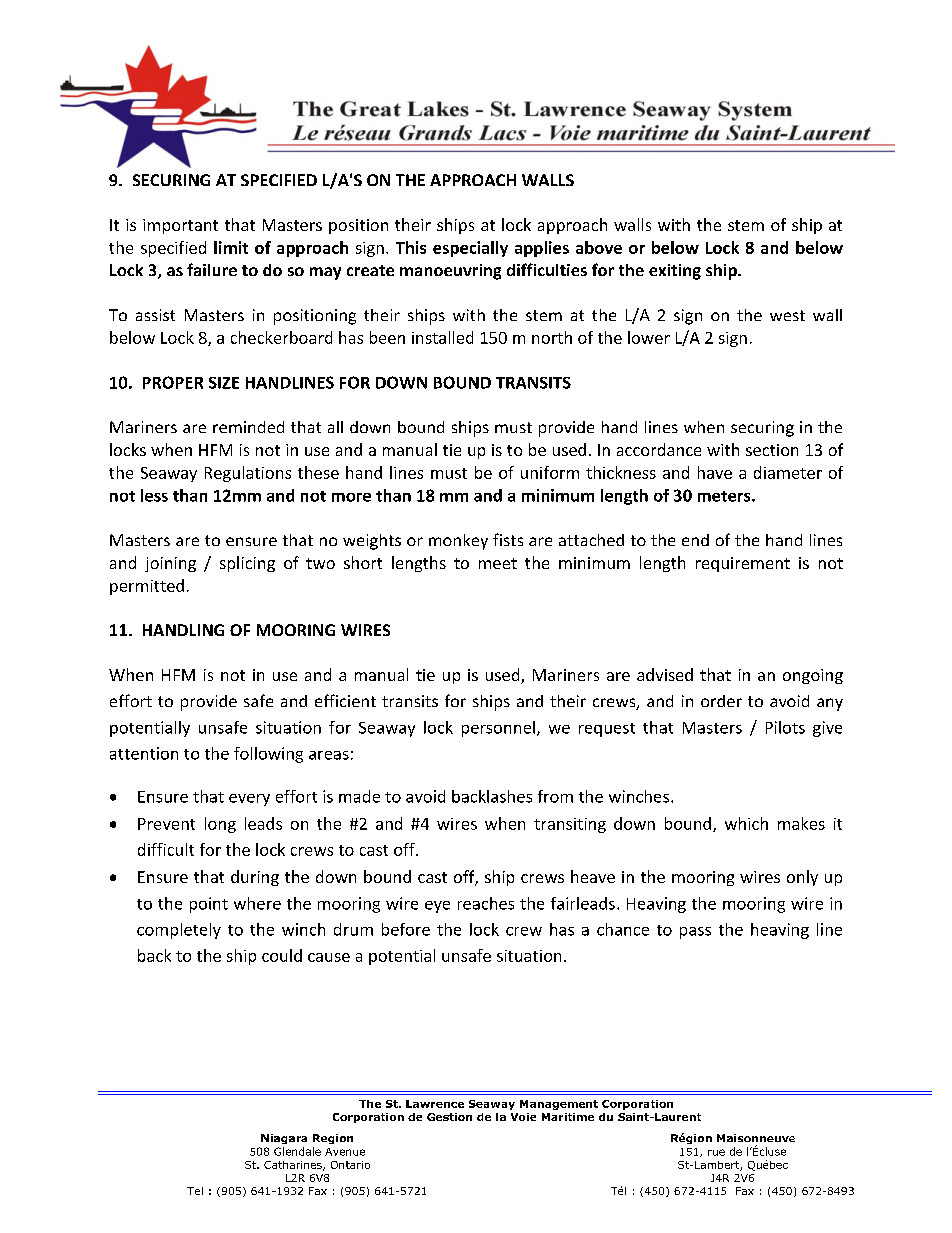  I want to click on transiting, so click(570, 825).
